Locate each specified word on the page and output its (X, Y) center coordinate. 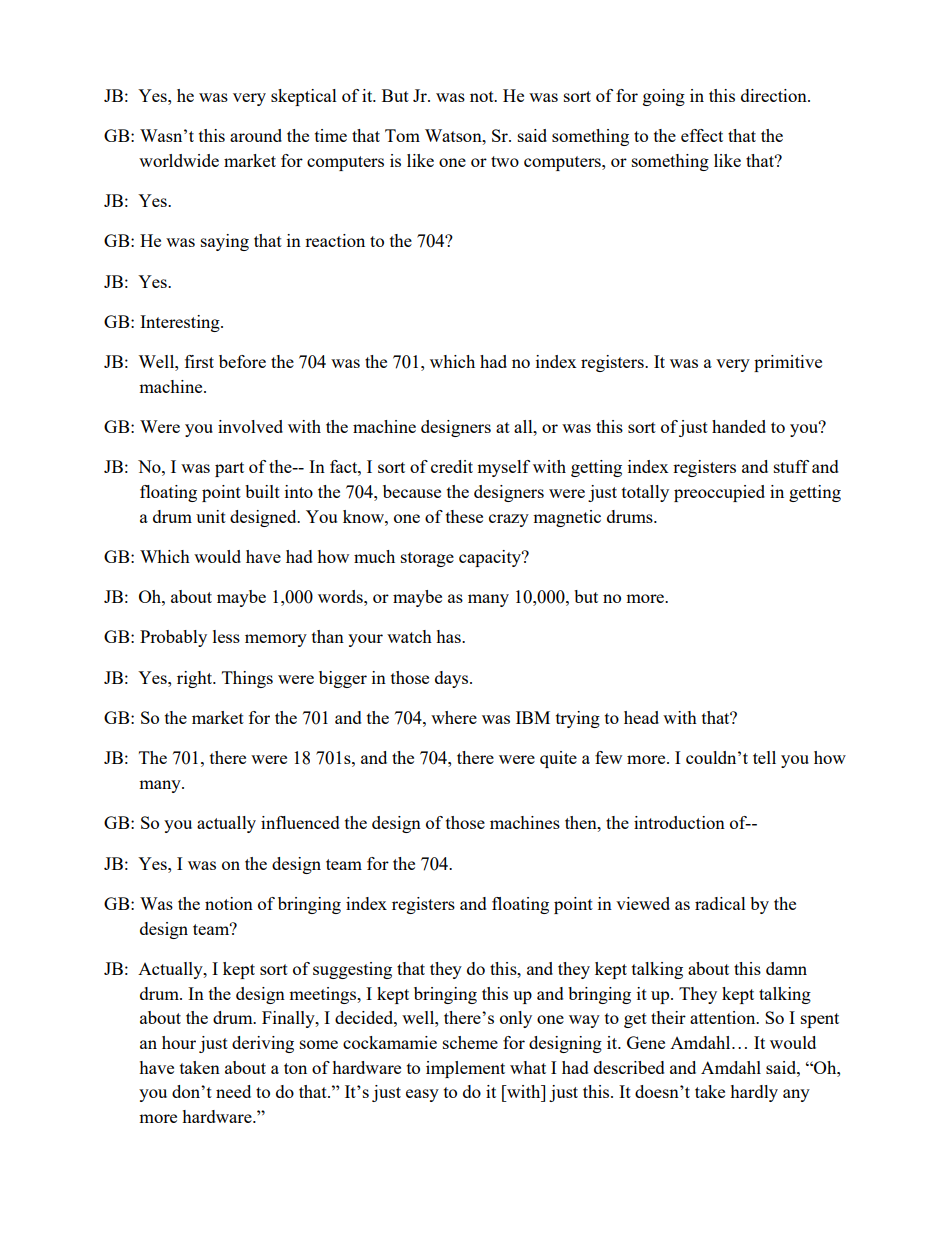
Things (247, 679)
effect (702, 135)
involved (250, 426)
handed (739, 426)
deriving (263, 1044)
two (505, 161)
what (528, 1067)
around (256, 135)
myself (503, 468)
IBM (533, 717)
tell (764, 757)
